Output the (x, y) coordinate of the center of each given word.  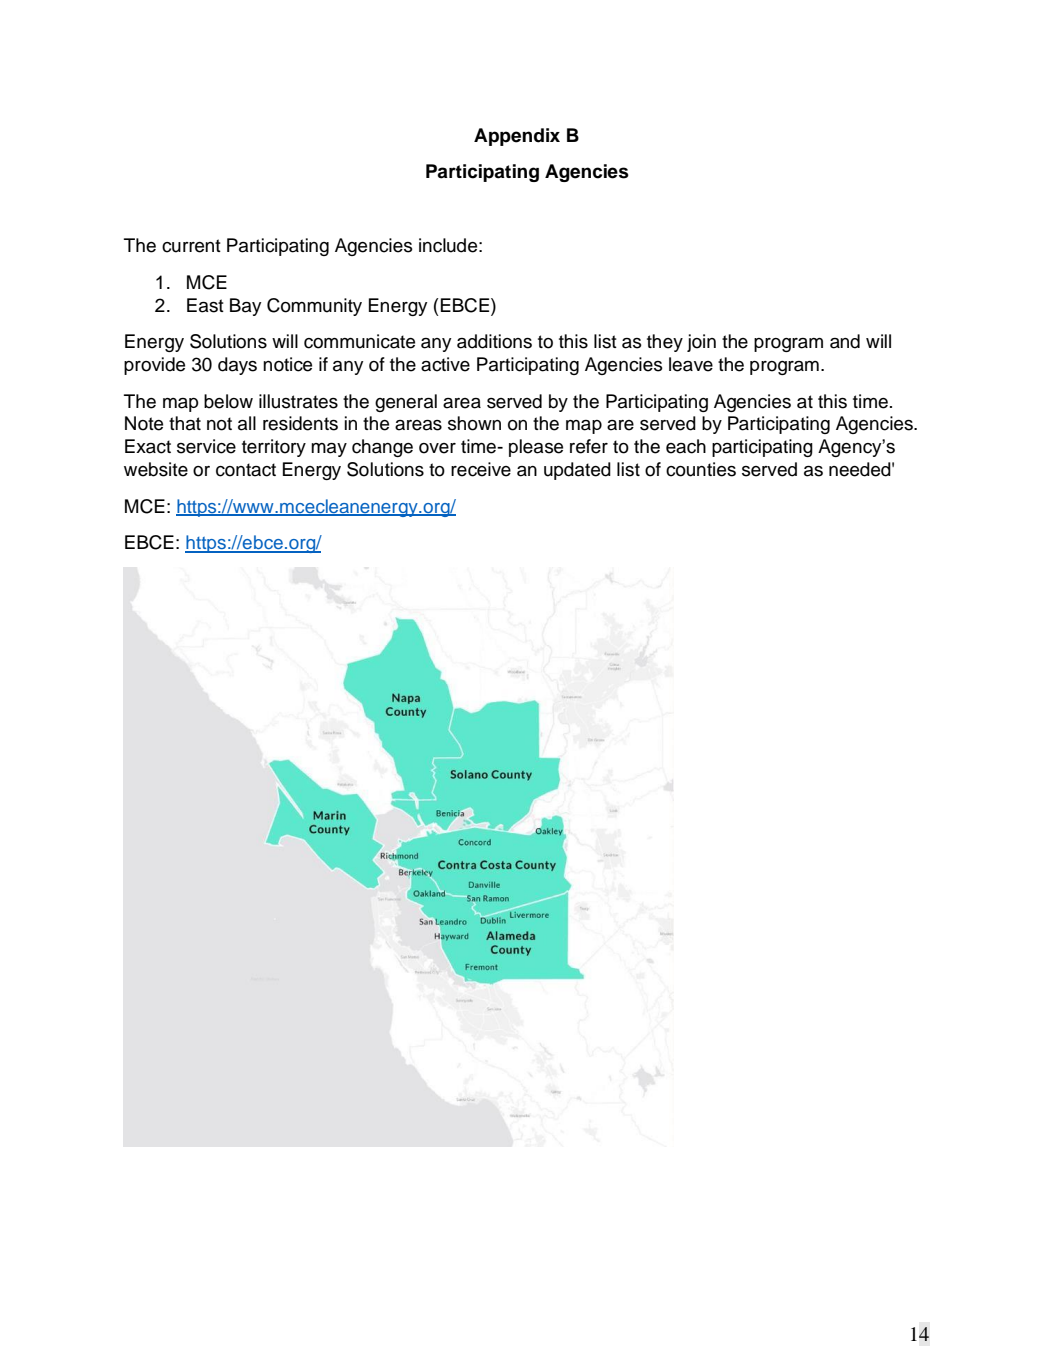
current (191, 246)
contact (246, 470)
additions (494, 341)
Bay (245, 307)
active (445, 364)
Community (314, 307)
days (237, 366)
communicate (359, 341)
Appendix (517, 137)
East (205, 305)
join (701, 343)
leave (691, 364)
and (845, 341)
